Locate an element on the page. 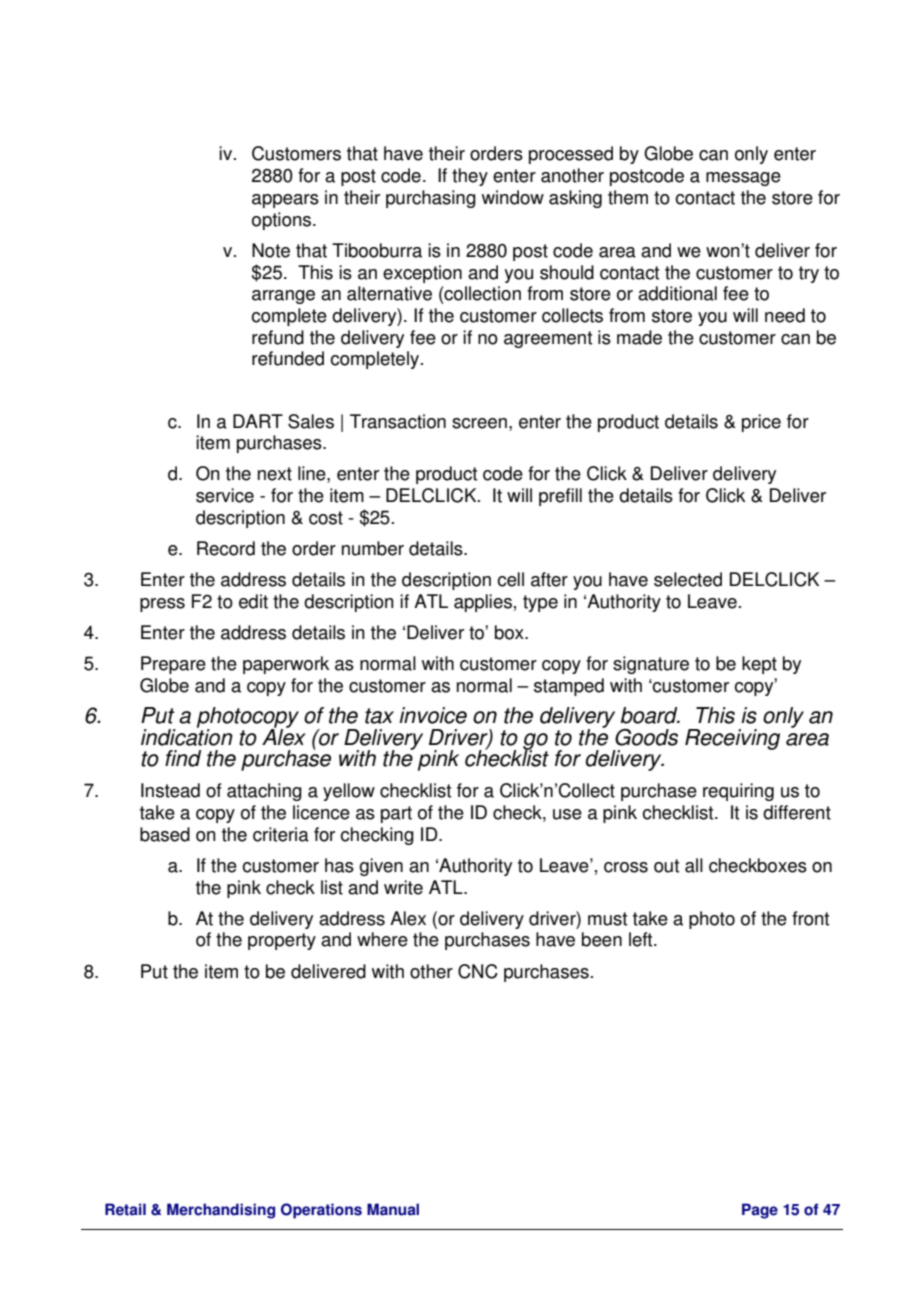 The height and width of the image is (1308, 924). message is located at coordinates (743, 179).
